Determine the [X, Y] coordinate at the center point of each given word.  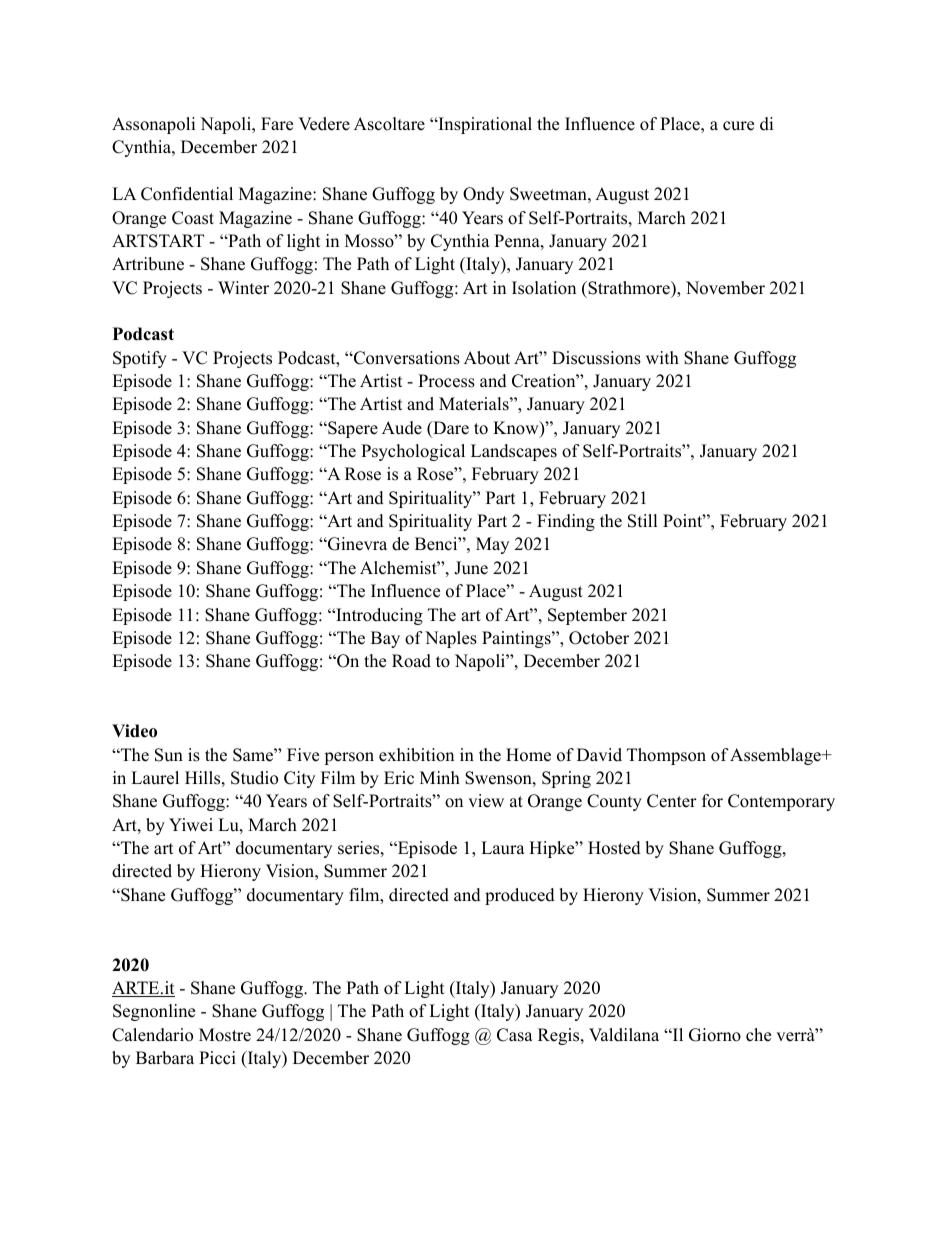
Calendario [152, 1035]
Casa [515, 1035]
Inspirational [484, 125]
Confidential [187, 194]
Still [643, 521]
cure [738, 126]
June [471, 568]
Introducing [378, 616]
